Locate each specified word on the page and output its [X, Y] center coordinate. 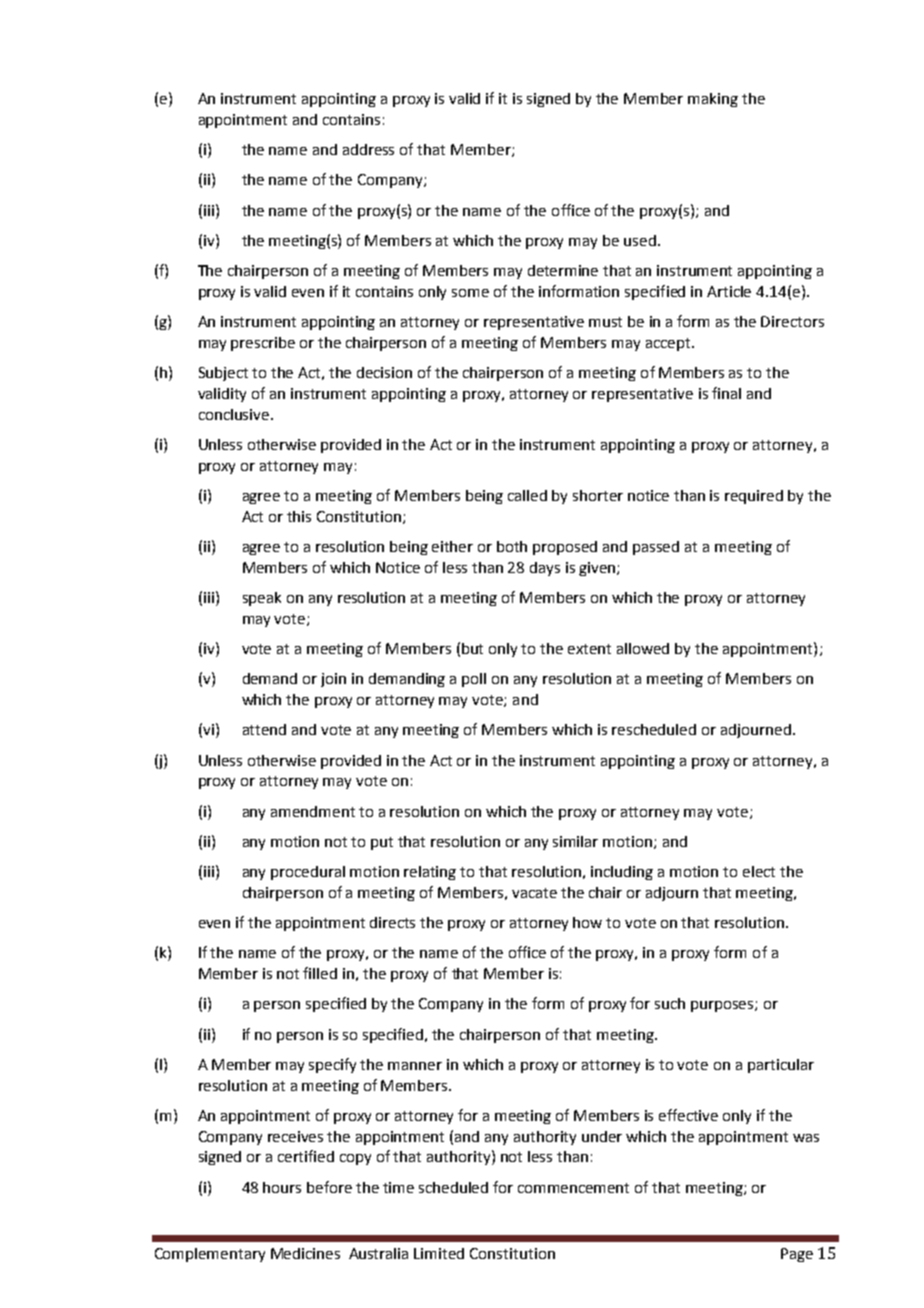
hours [282, 1187]
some [470, 293]
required [754, 497]
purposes [723, 1006]
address [368, 149]
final [726, 393]
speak [262, 599]
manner [415, 1066]
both [512, 546]
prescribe [263, 344]
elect [759, 871]
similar [575, 841]
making [713, 100]
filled [320, 973]
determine [563, 270]
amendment [313, 811]
